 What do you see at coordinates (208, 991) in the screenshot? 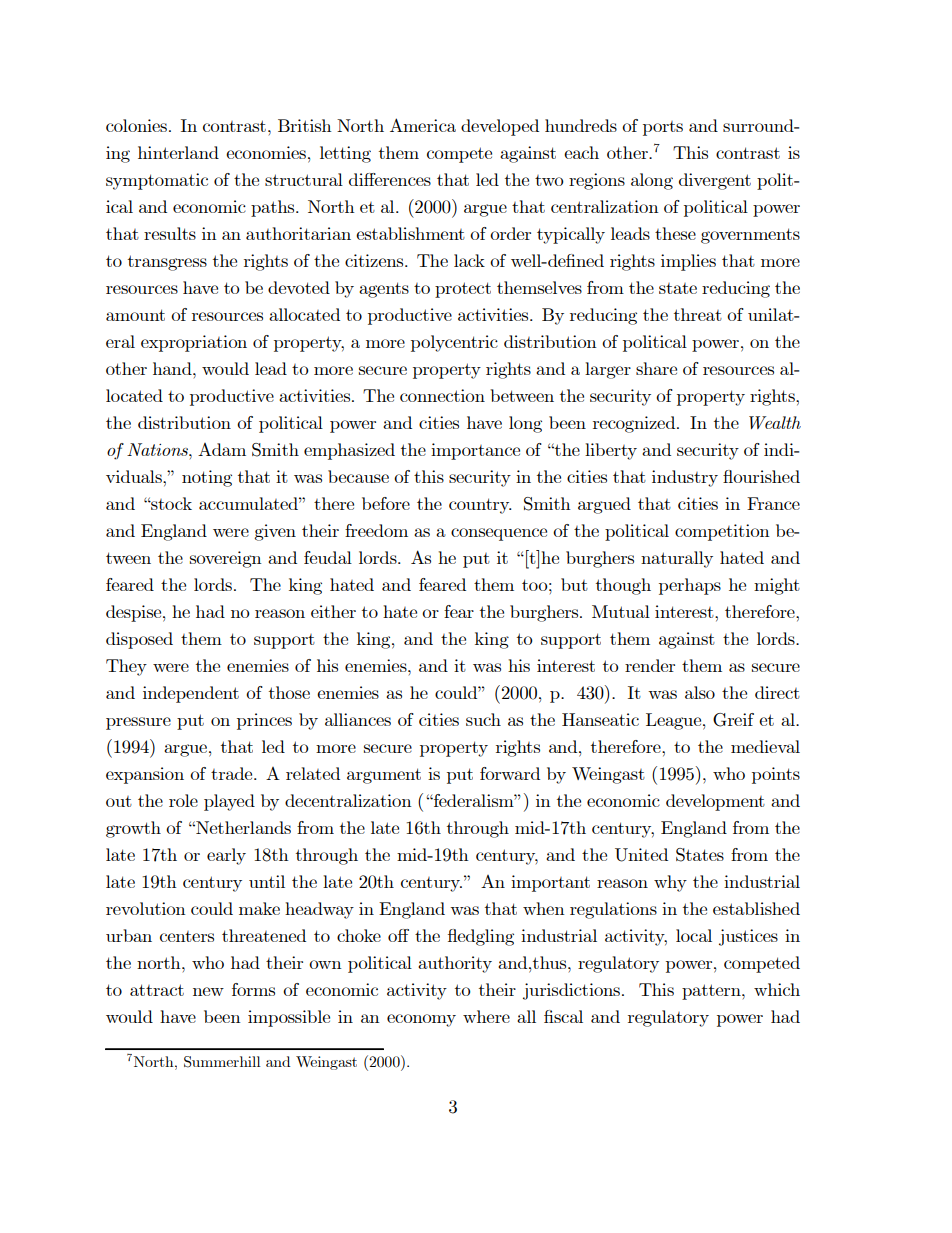
I see `new` at bounding box center [208, 991].
